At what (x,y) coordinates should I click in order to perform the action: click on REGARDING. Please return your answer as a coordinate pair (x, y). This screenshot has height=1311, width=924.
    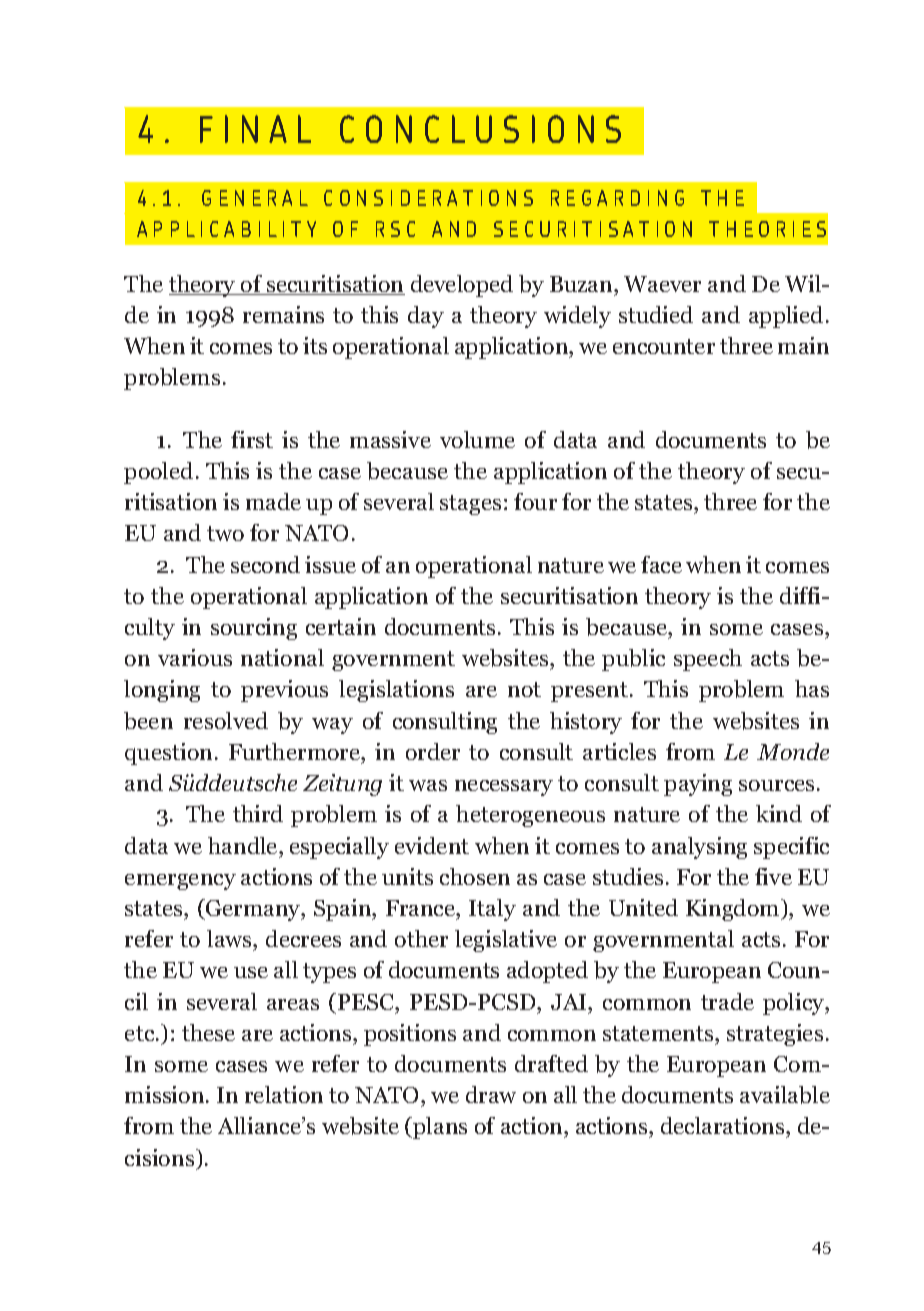
    Looking at the image, I should click on (617, 198).
